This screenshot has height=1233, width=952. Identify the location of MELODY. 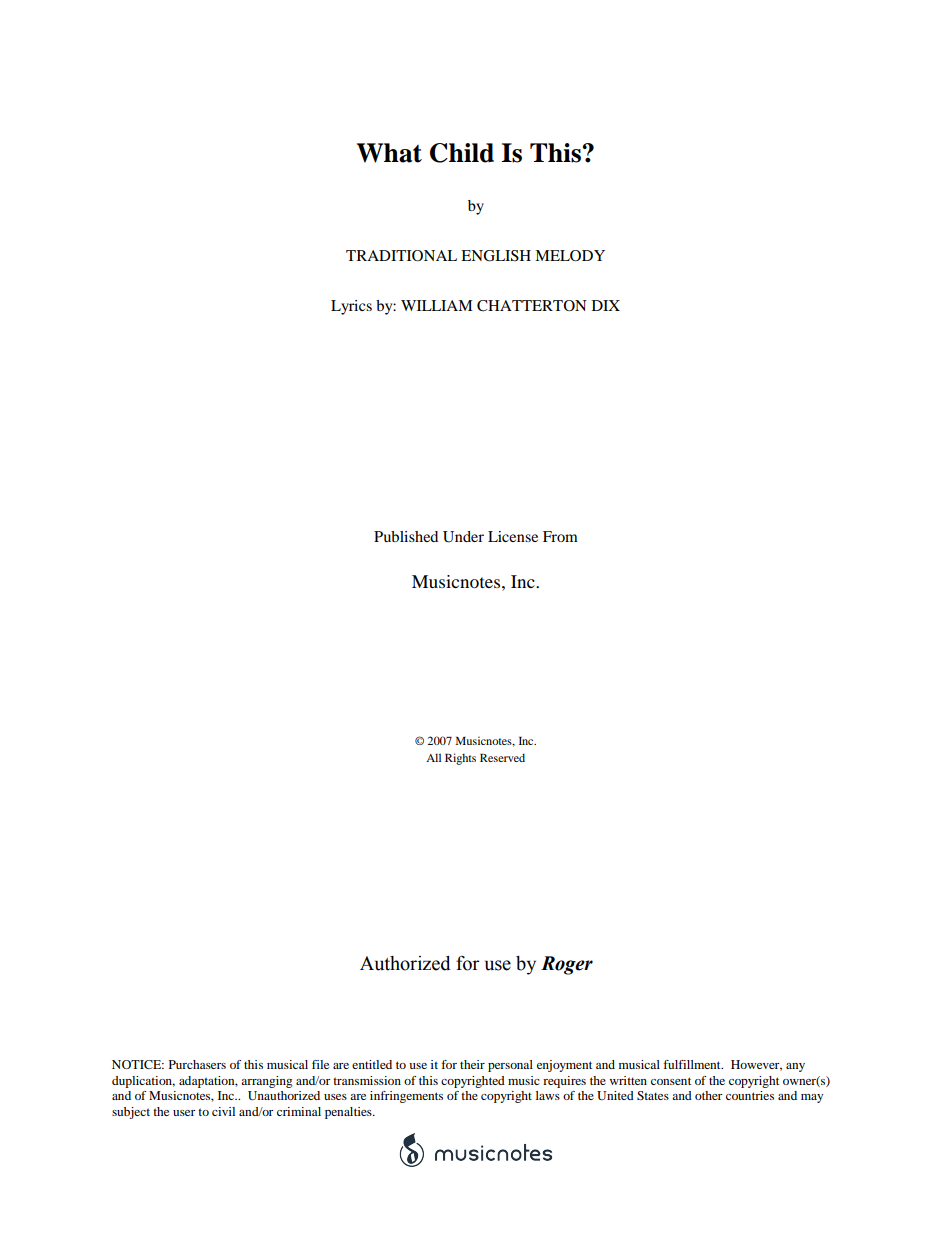
(570, 256).
